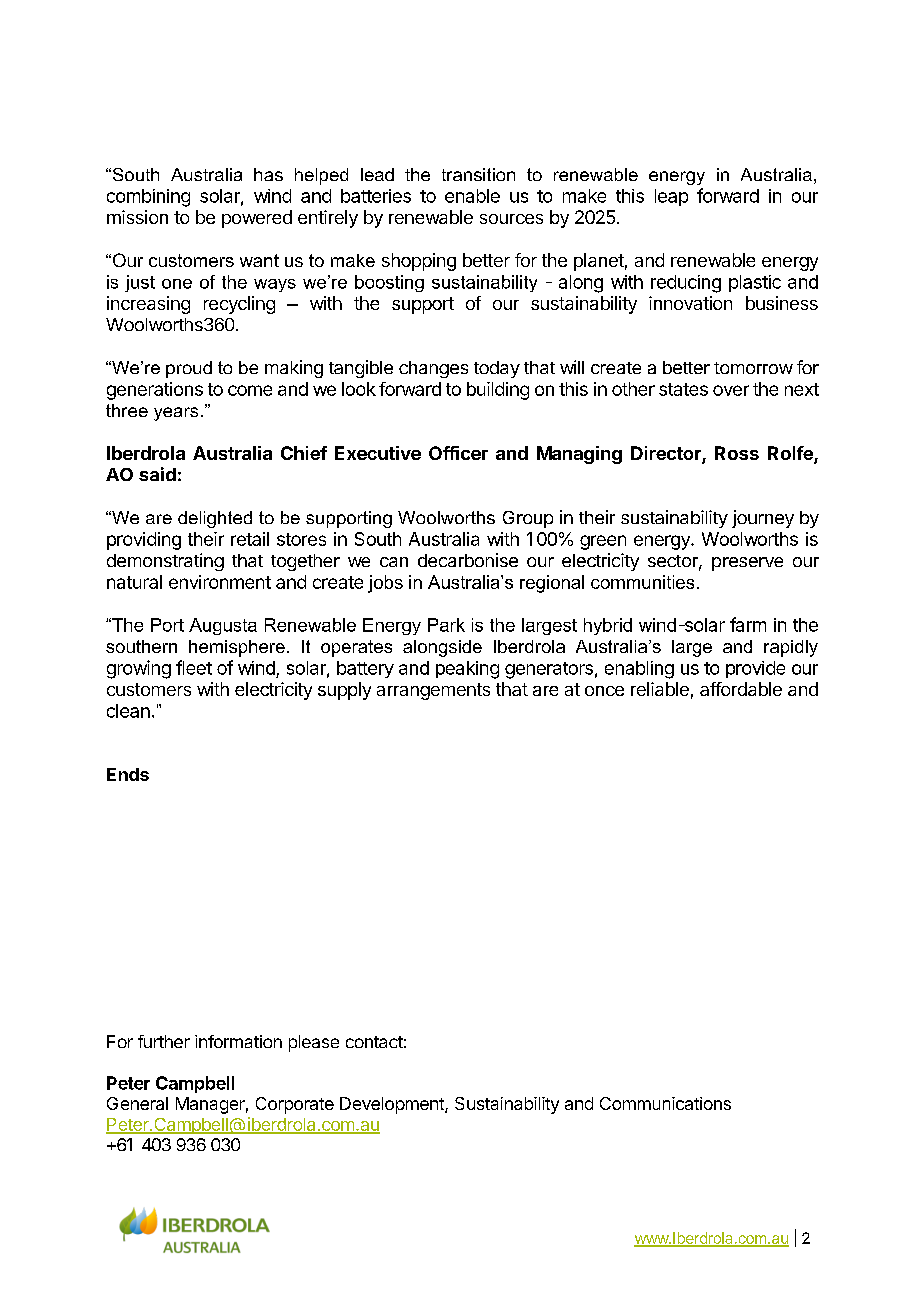  Describe the element at coordinates (472, 196) in the document. I see `enable` at that location.
